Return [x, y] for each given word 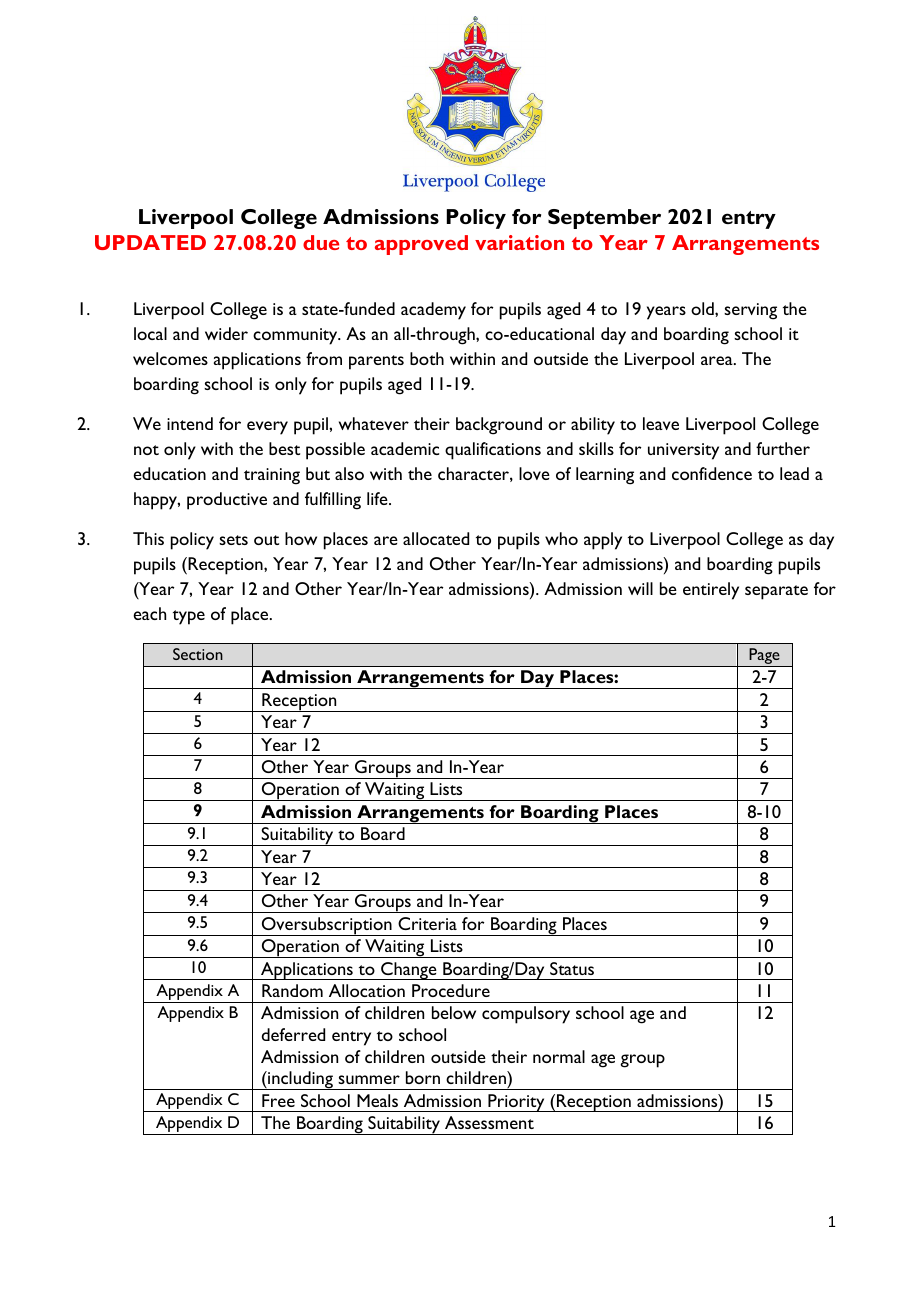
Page [764, 656]
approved [421, 245]
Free [278, 1100]
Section [198, 654]
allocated [436, 538]
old [703, 308]
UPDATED [150, 242]
